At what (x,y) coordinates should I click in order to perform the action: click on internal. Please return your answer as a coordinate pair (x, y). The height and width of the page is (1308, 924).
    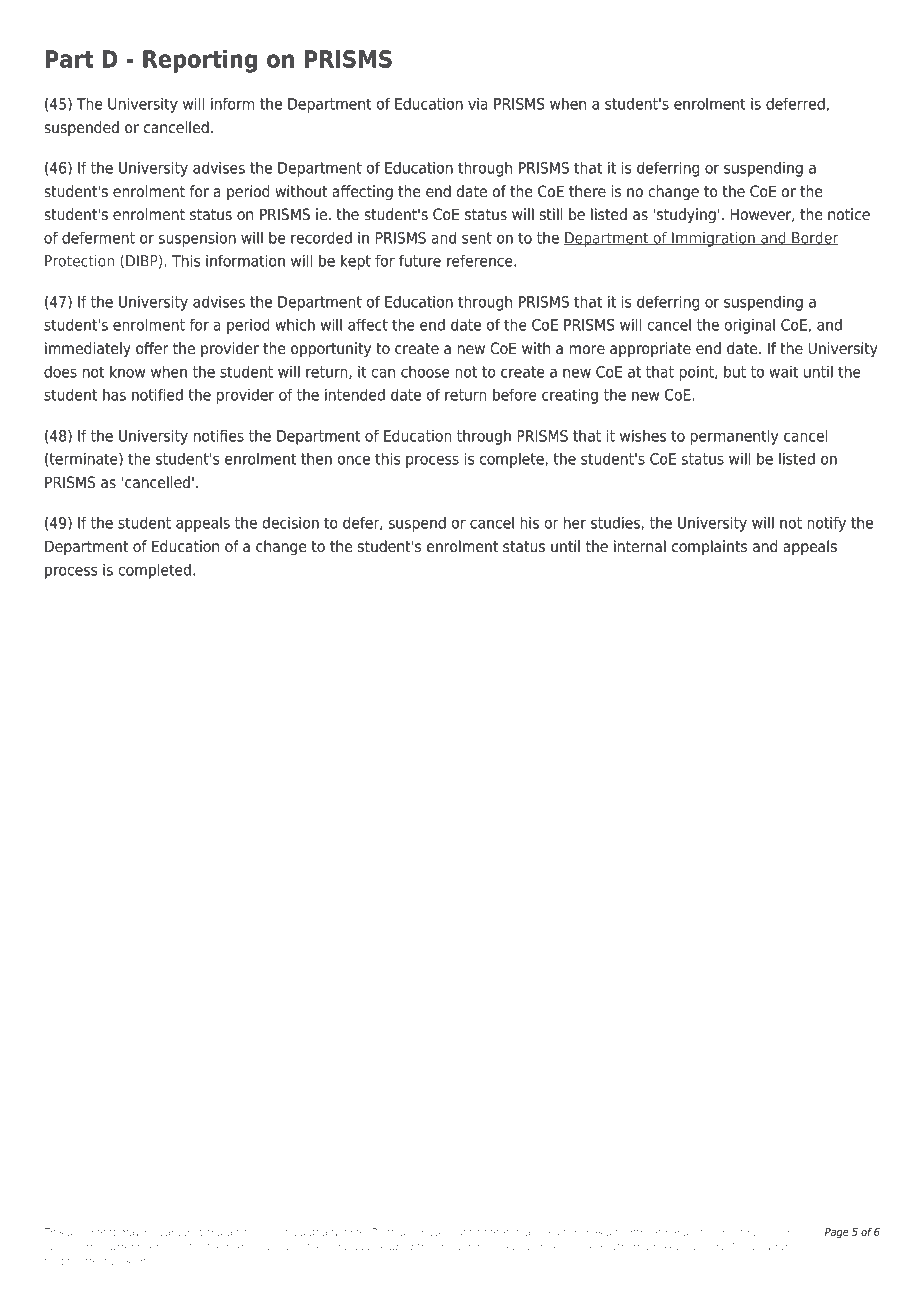
    Looking at the image, I should click on (640, 546).
